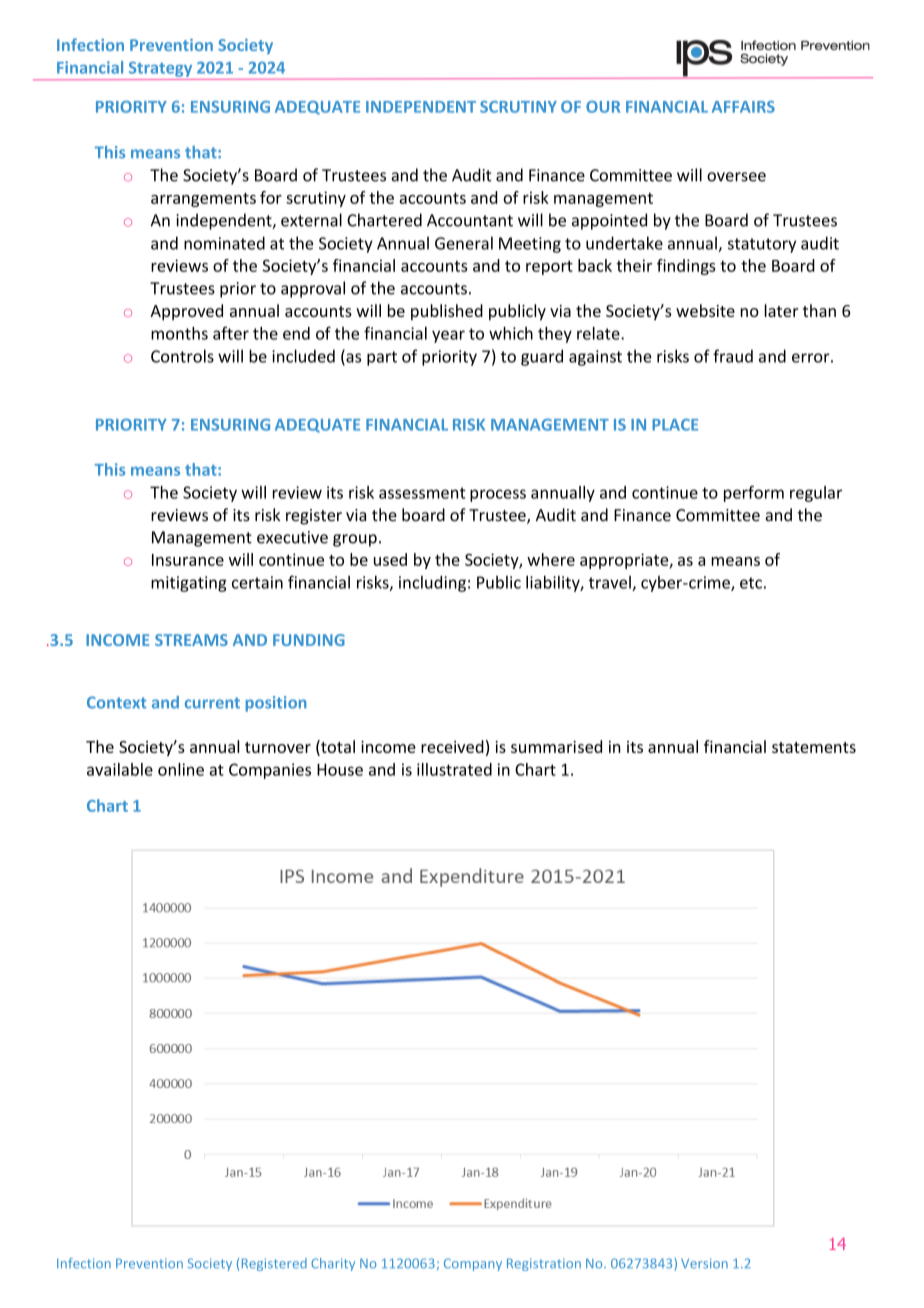  What do you see at coordinates (160, 69) in the screenshot?
I see `Strategy` at bounding box center [160, 69].
